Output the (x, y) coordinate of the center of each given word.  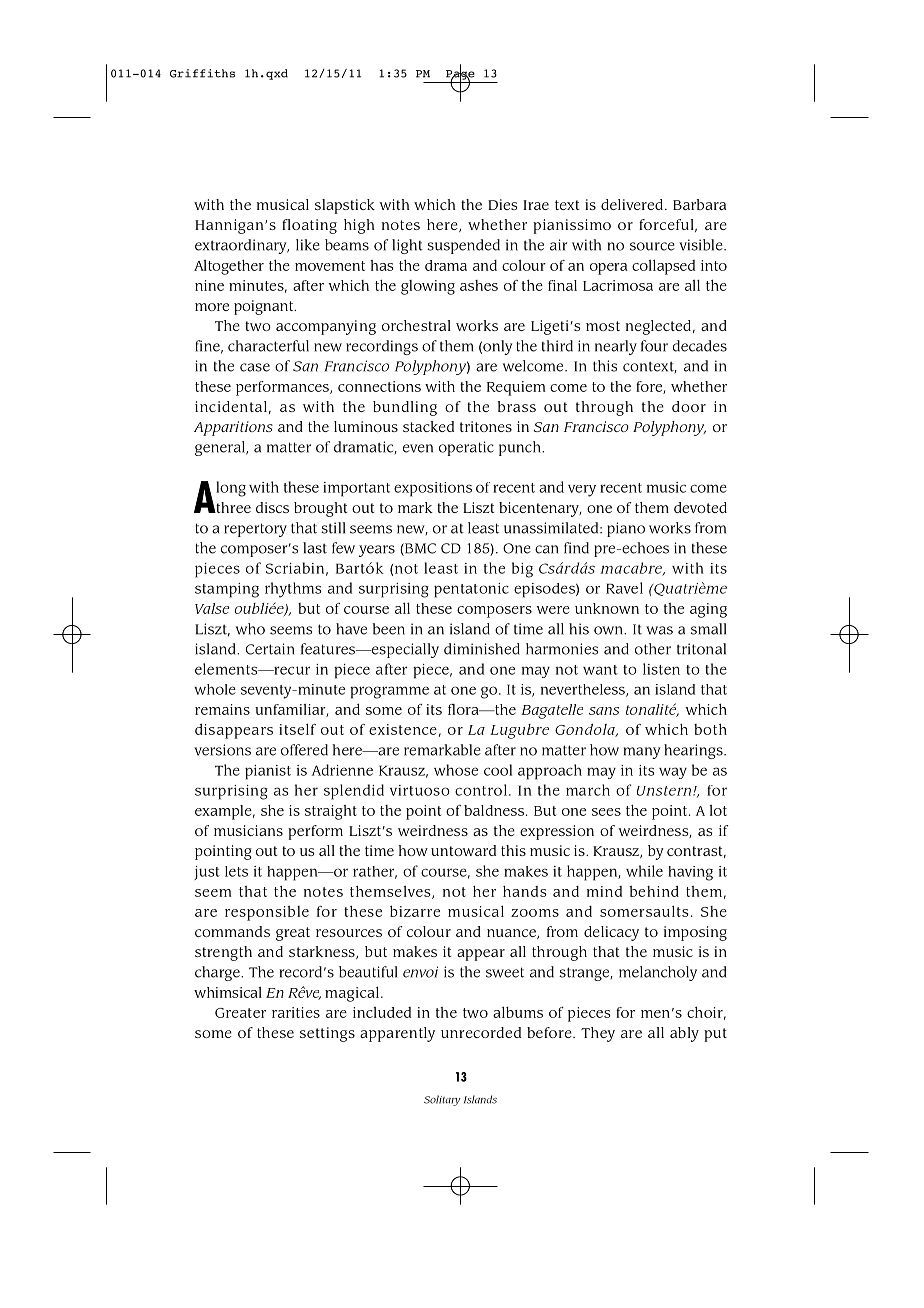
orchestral (416, 325)
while (644, 871)
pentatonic (471, 590)
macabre (632, 569)
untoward (463, 850)
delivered (632, 204)
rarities (296, 1012)
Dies (503, 204)
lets (236, 871)
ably (684, 1034)
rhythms (293, 590)
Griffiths (202, 73)
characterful (268, 346)
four (654, 346)
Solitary (442, 1100)
